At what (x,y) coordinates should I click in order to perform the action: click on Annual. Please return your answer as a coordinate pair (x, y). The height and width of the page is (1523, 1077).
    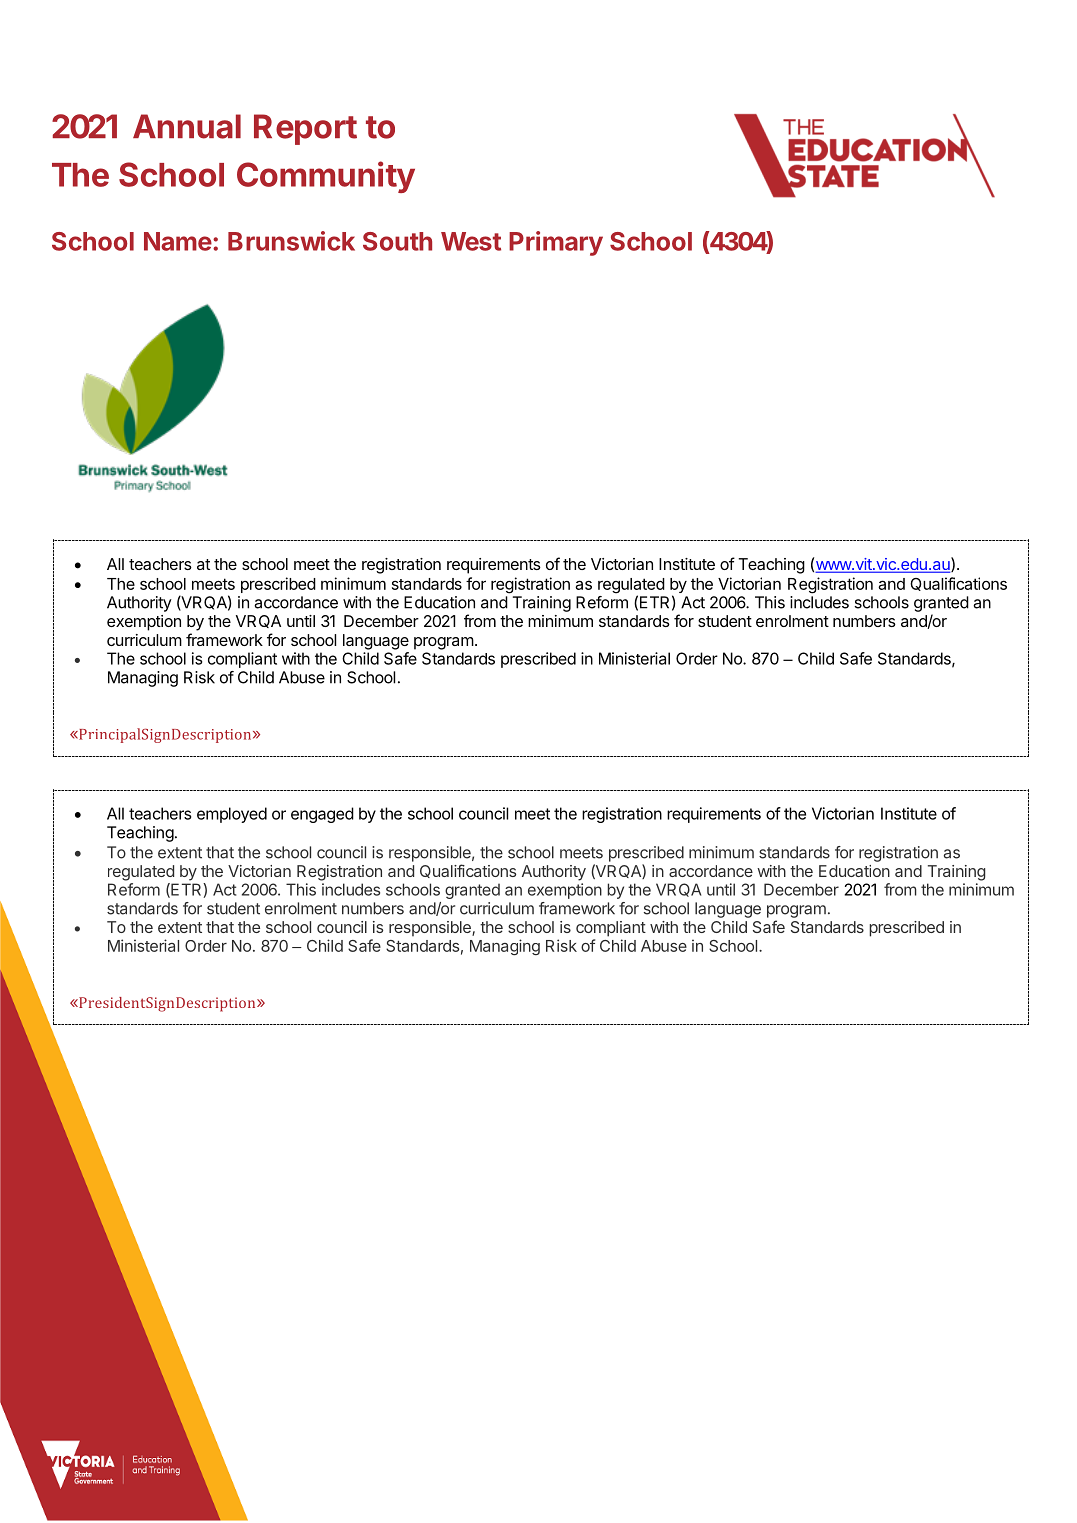
    Looking at the image, I should click on (187, 126).
